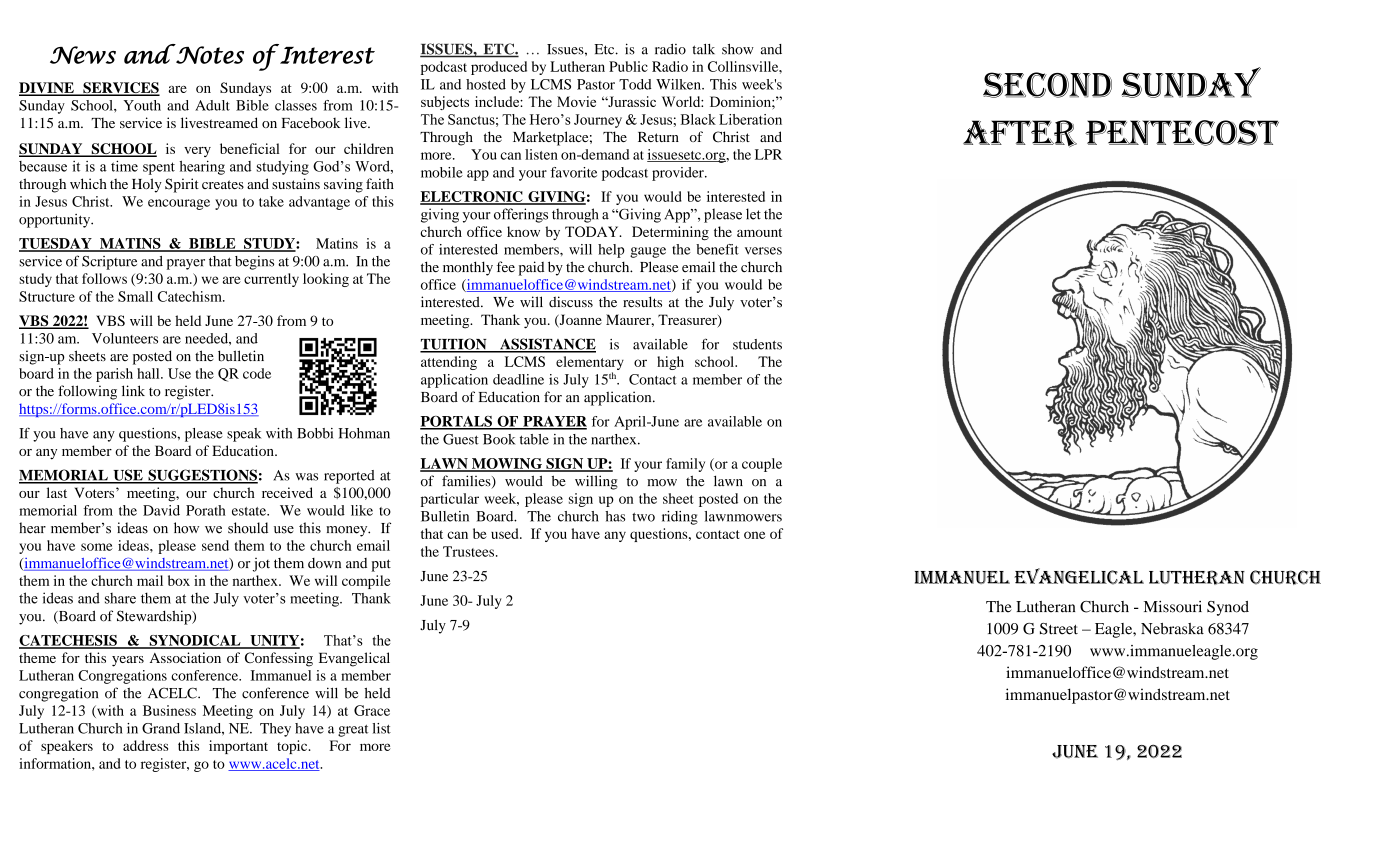  What do you see at coordinates (685, 465) in the screenshot?
I see `family` at bounding box center [685, 465].
